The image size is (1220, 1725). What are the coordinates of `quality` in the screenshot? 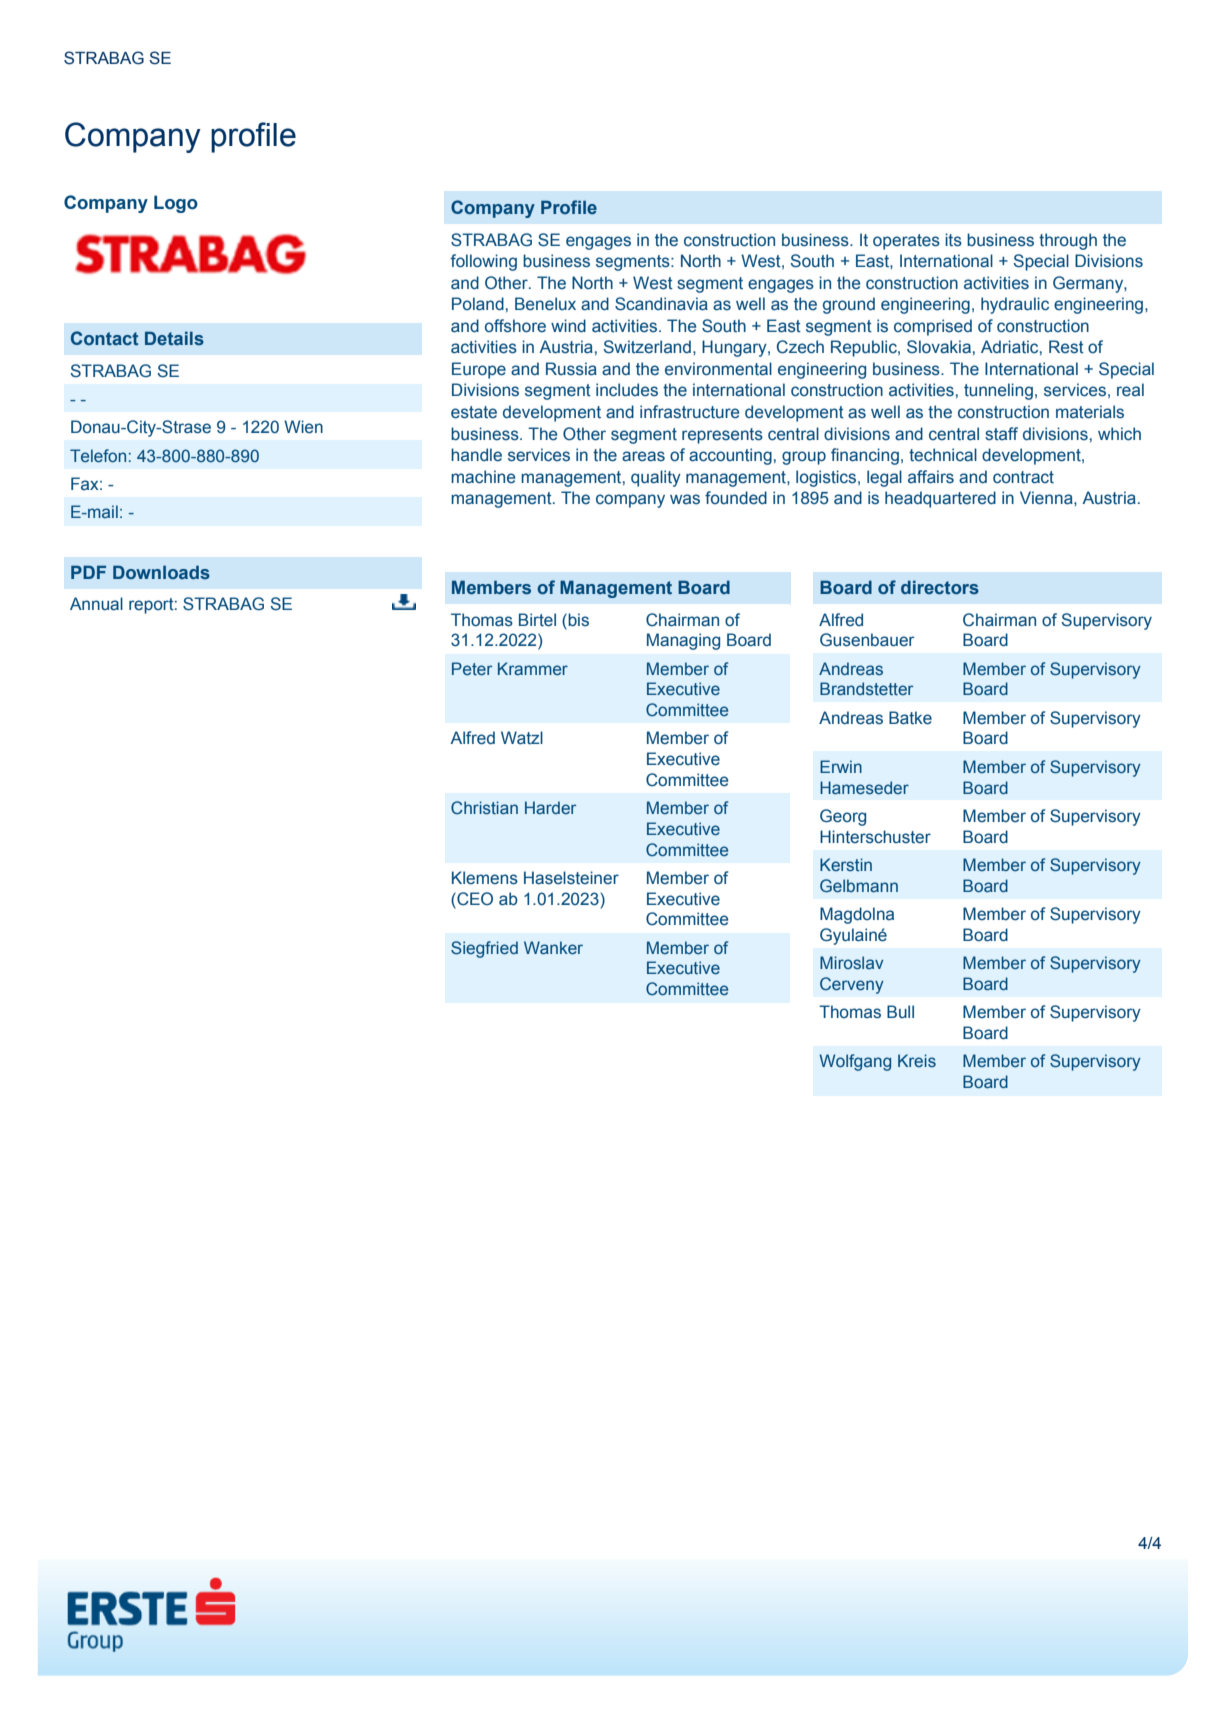 It's located at (656, 478).
